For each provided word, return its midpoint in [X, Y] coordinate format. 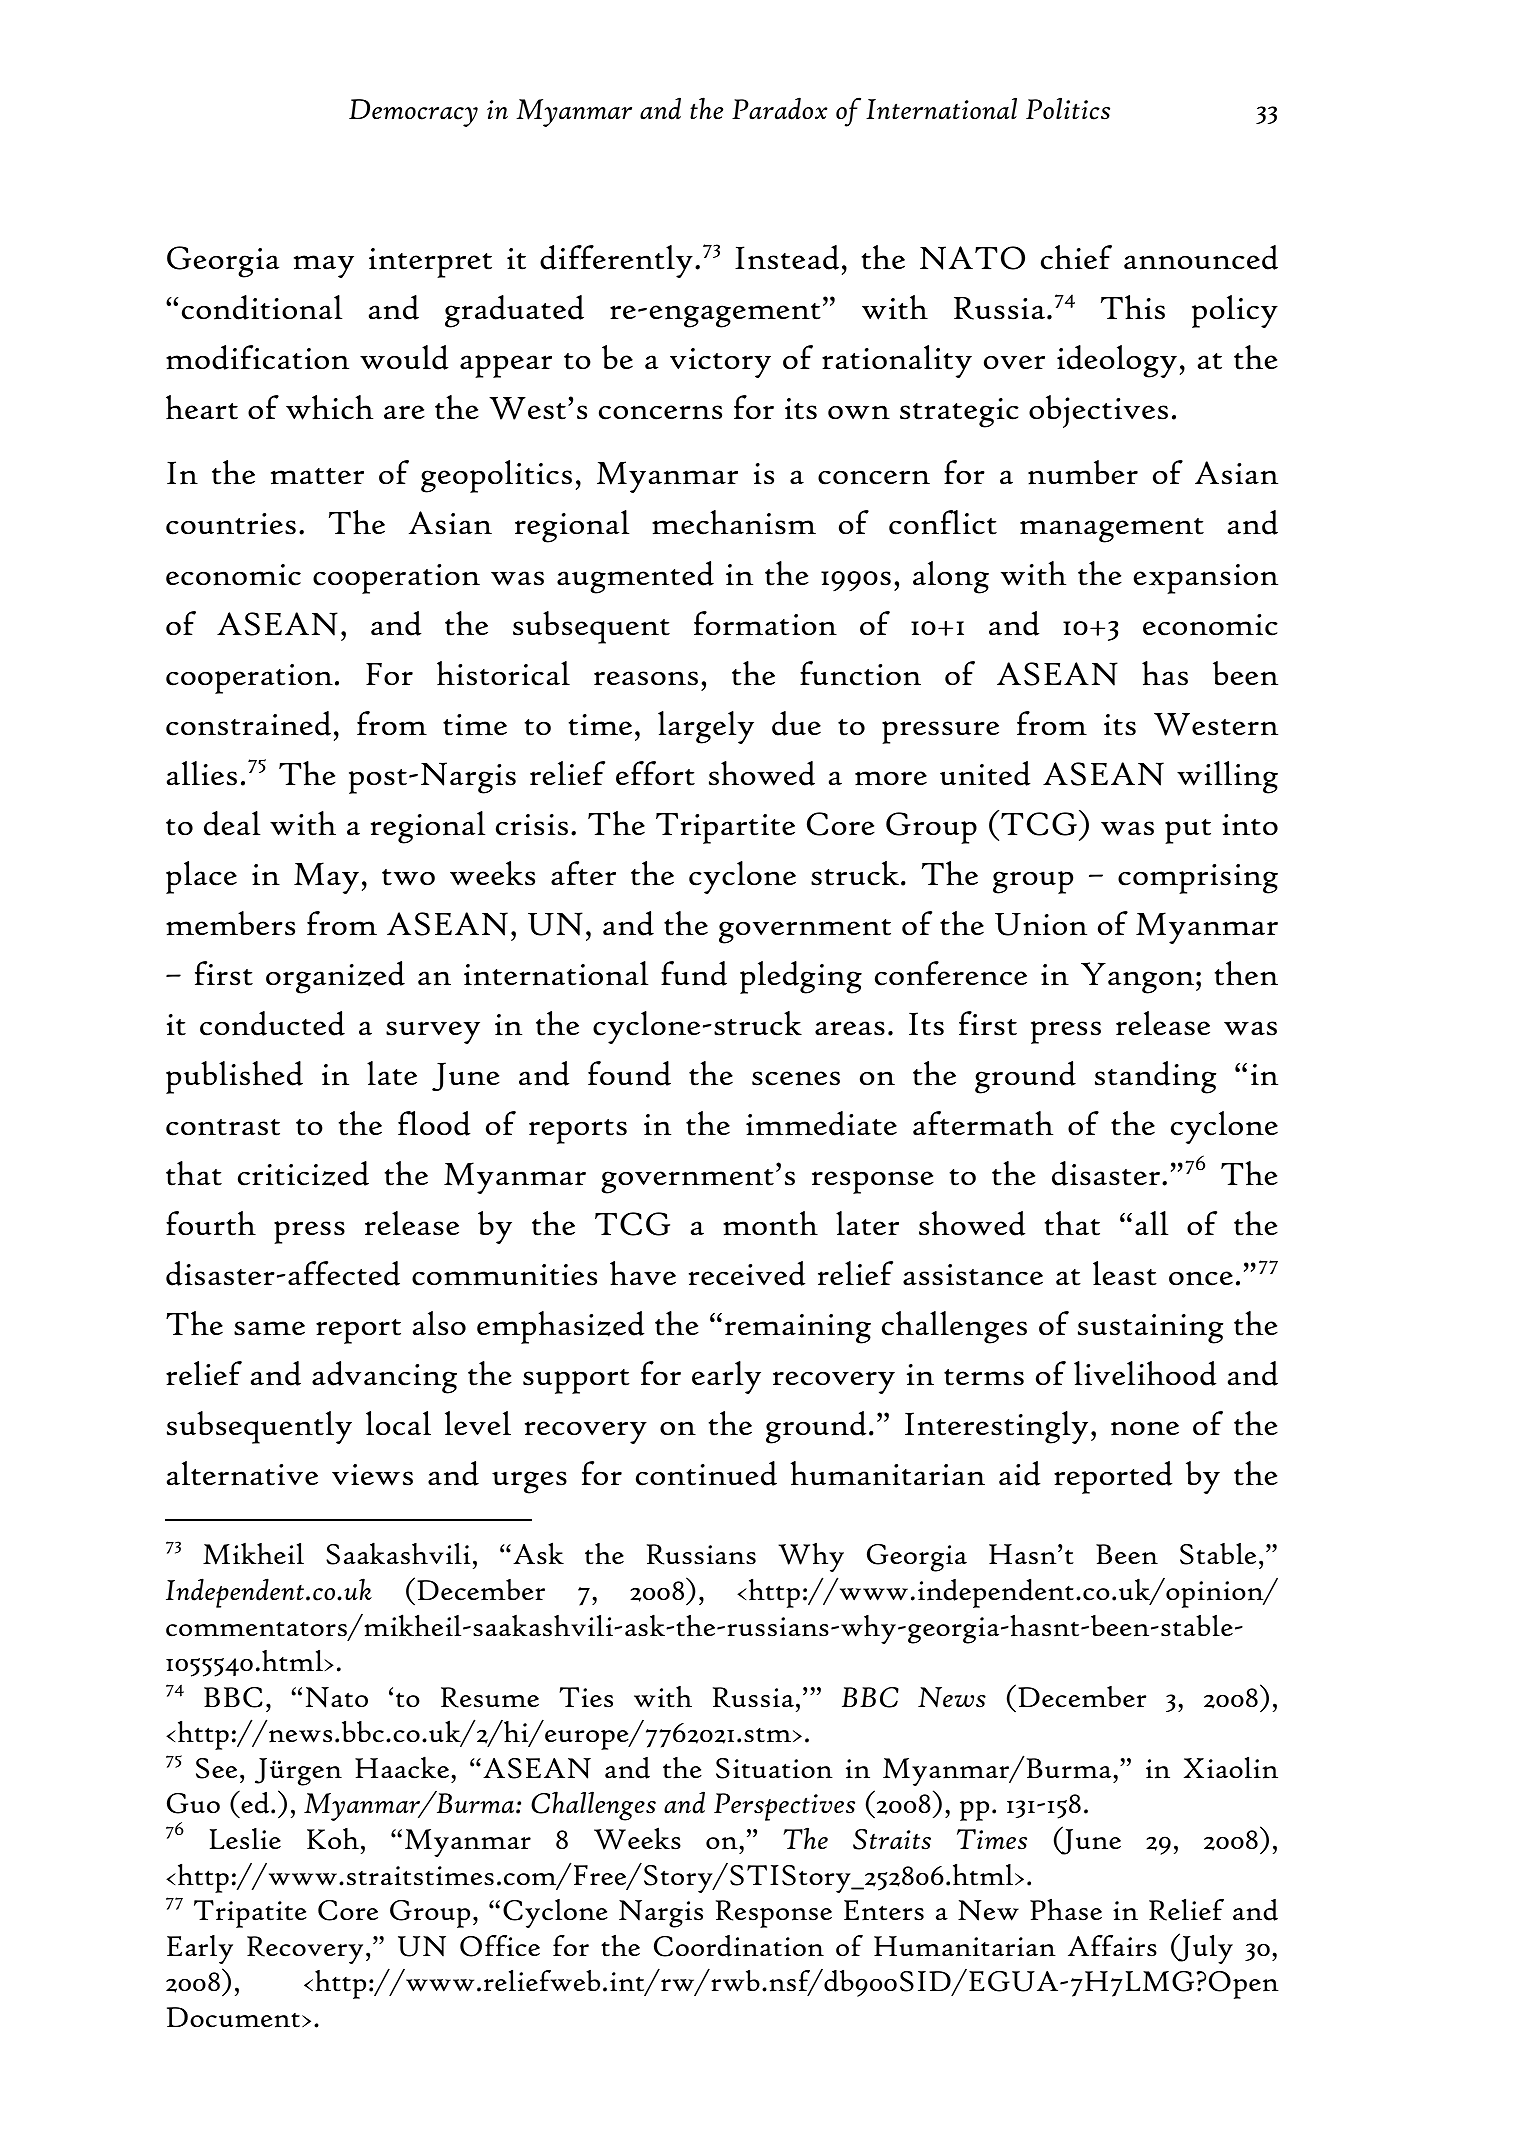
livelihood [1145, 1373]
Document [233, 2017]
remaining [798, 1329]
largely [706, 727]
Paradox [780, 108]
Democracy [413, 113]
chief [1076, 257]
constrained [248, 723]
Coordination [739, 1946]
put [1188, 831]
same [269, 1328]
